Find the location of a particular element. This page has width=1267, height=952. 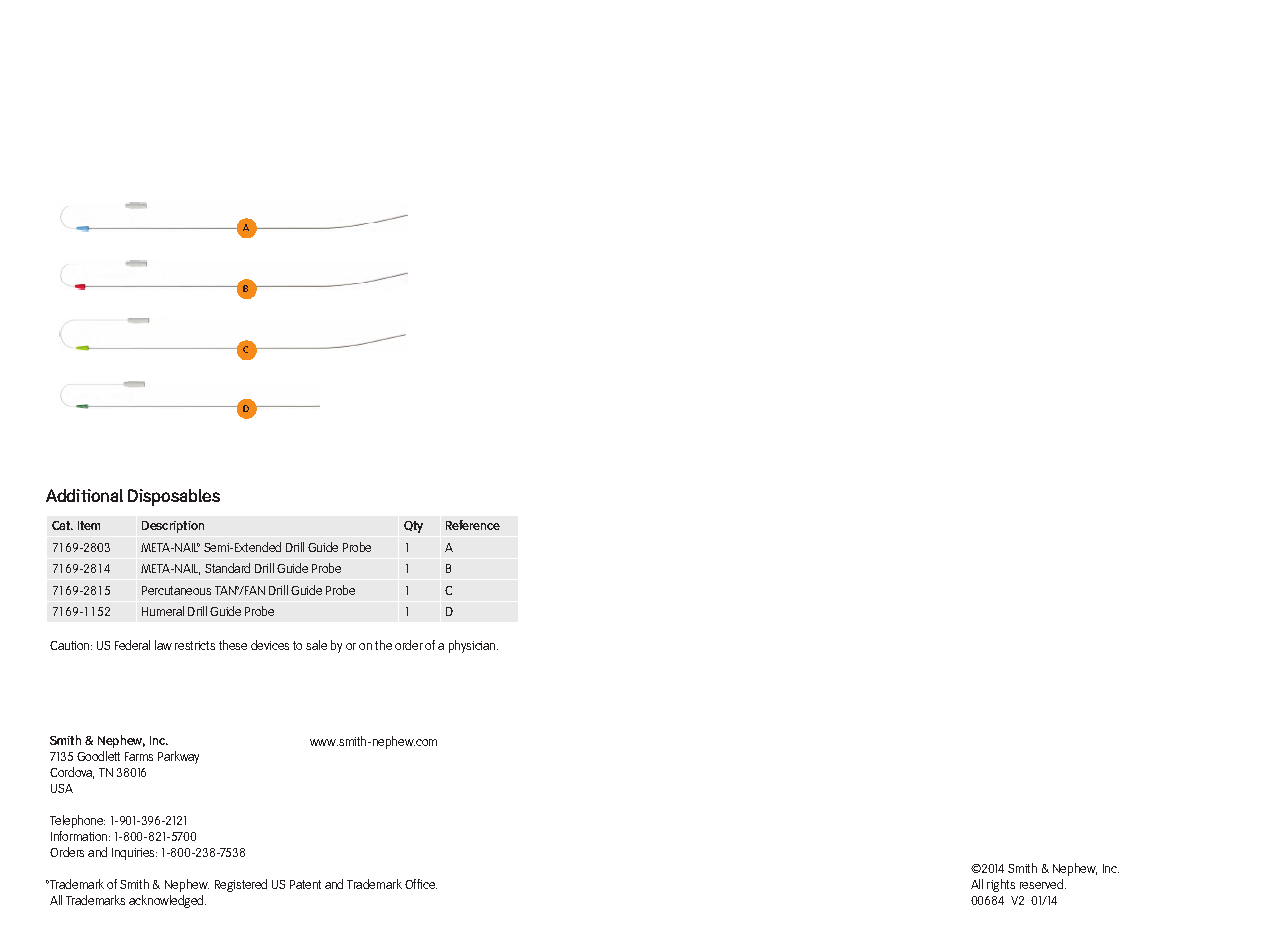

Reference is located at coordinates (473, 525).
